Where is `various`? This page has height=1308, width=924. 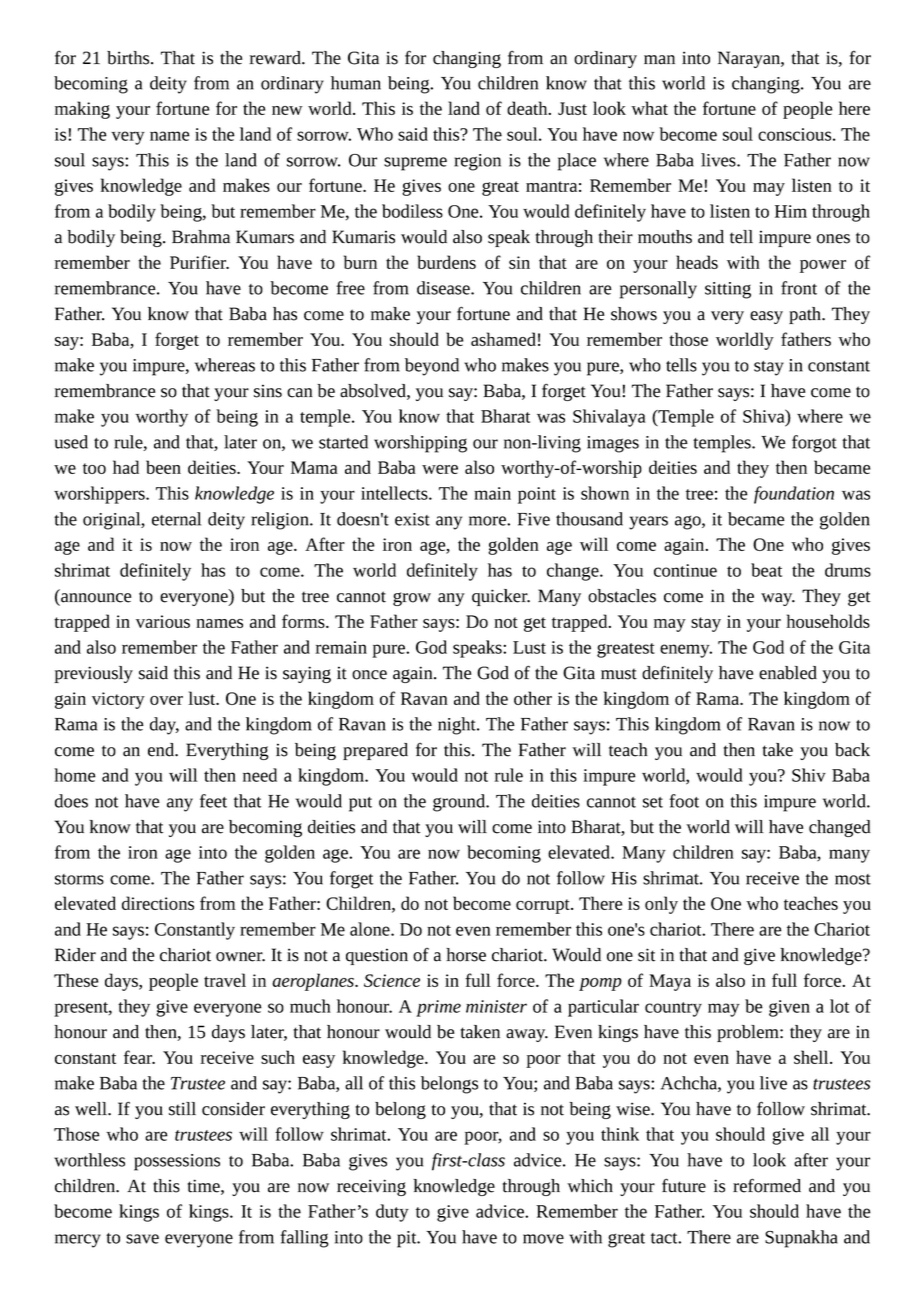 various is located at coordinates (163, 621).
